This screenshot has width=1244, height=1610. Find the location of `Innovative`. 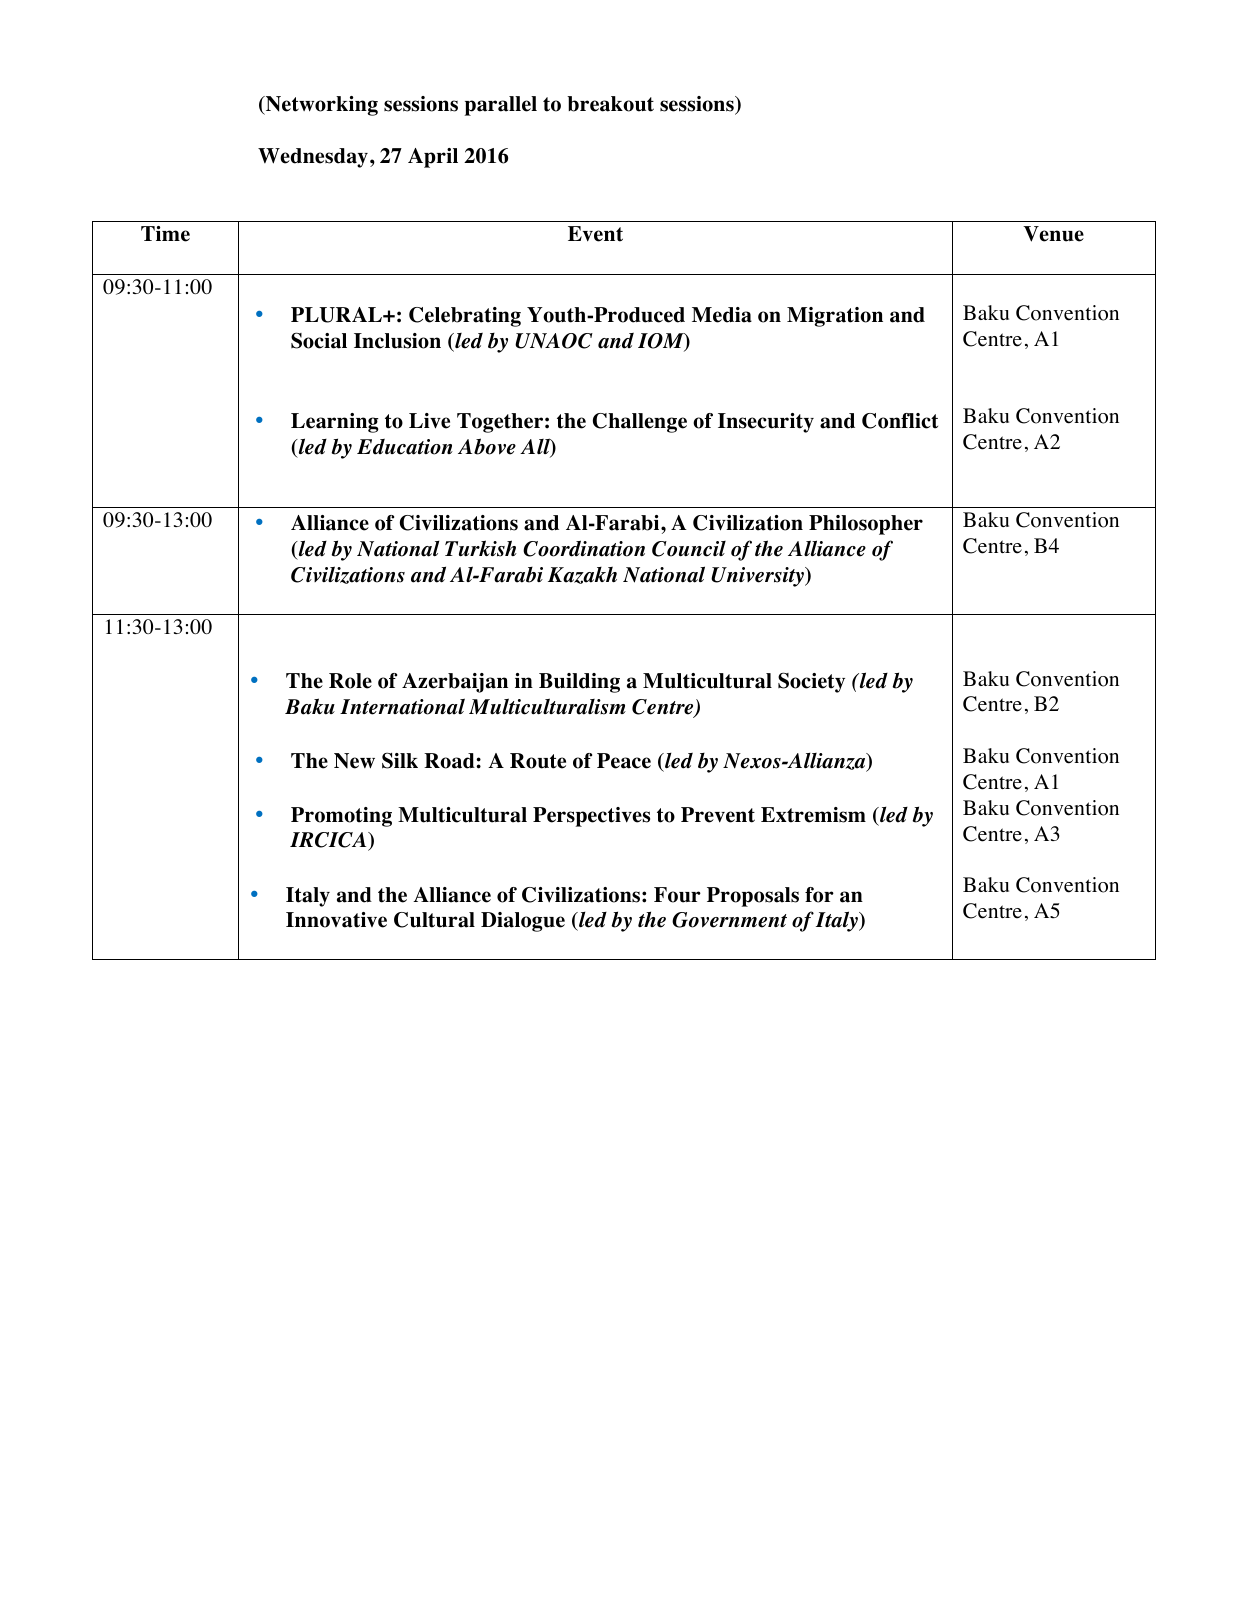

Innovative is located at coordinates (336, 920).
